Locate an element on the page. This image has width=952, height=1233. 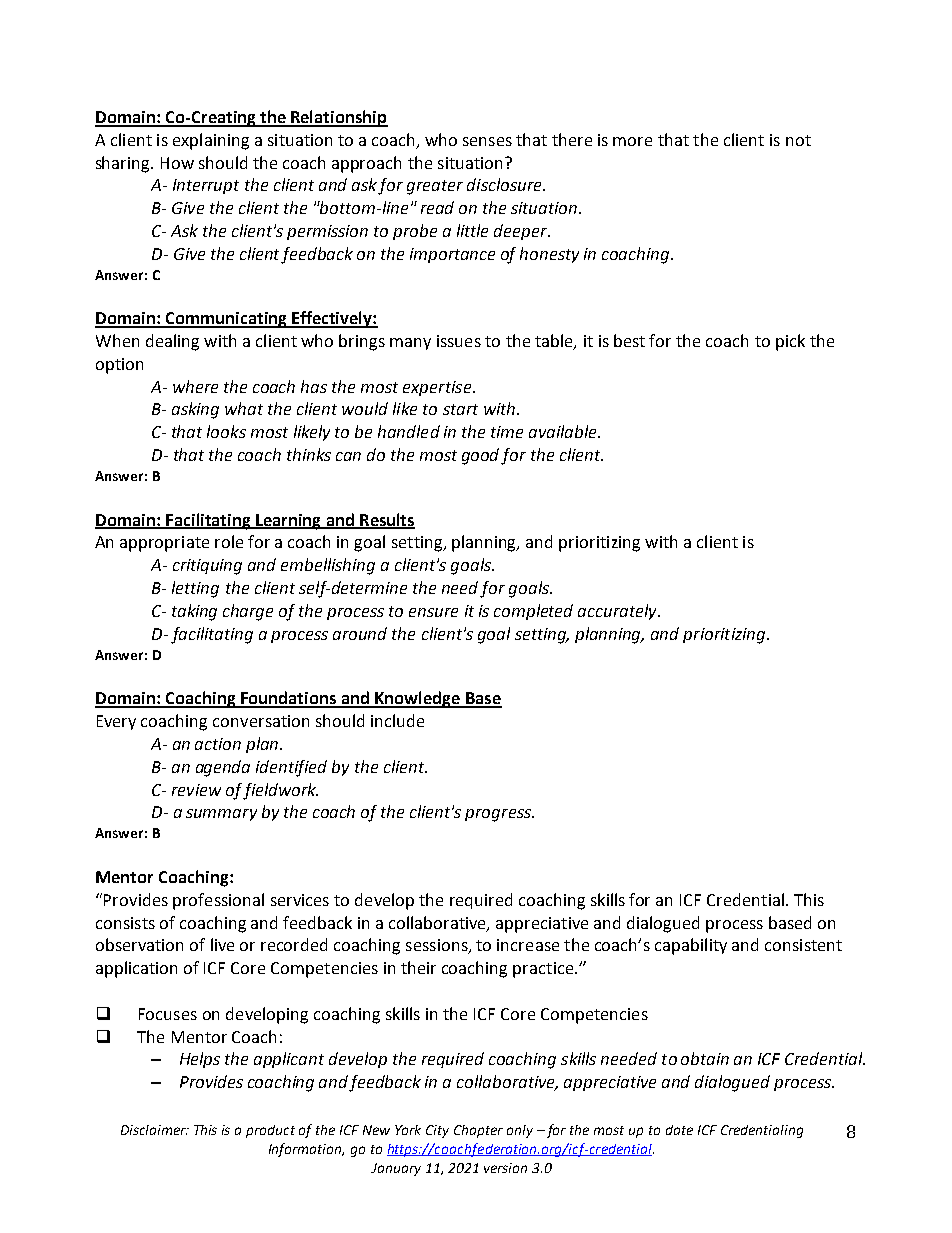
Chapter is located at coordinates (478, 1131).
